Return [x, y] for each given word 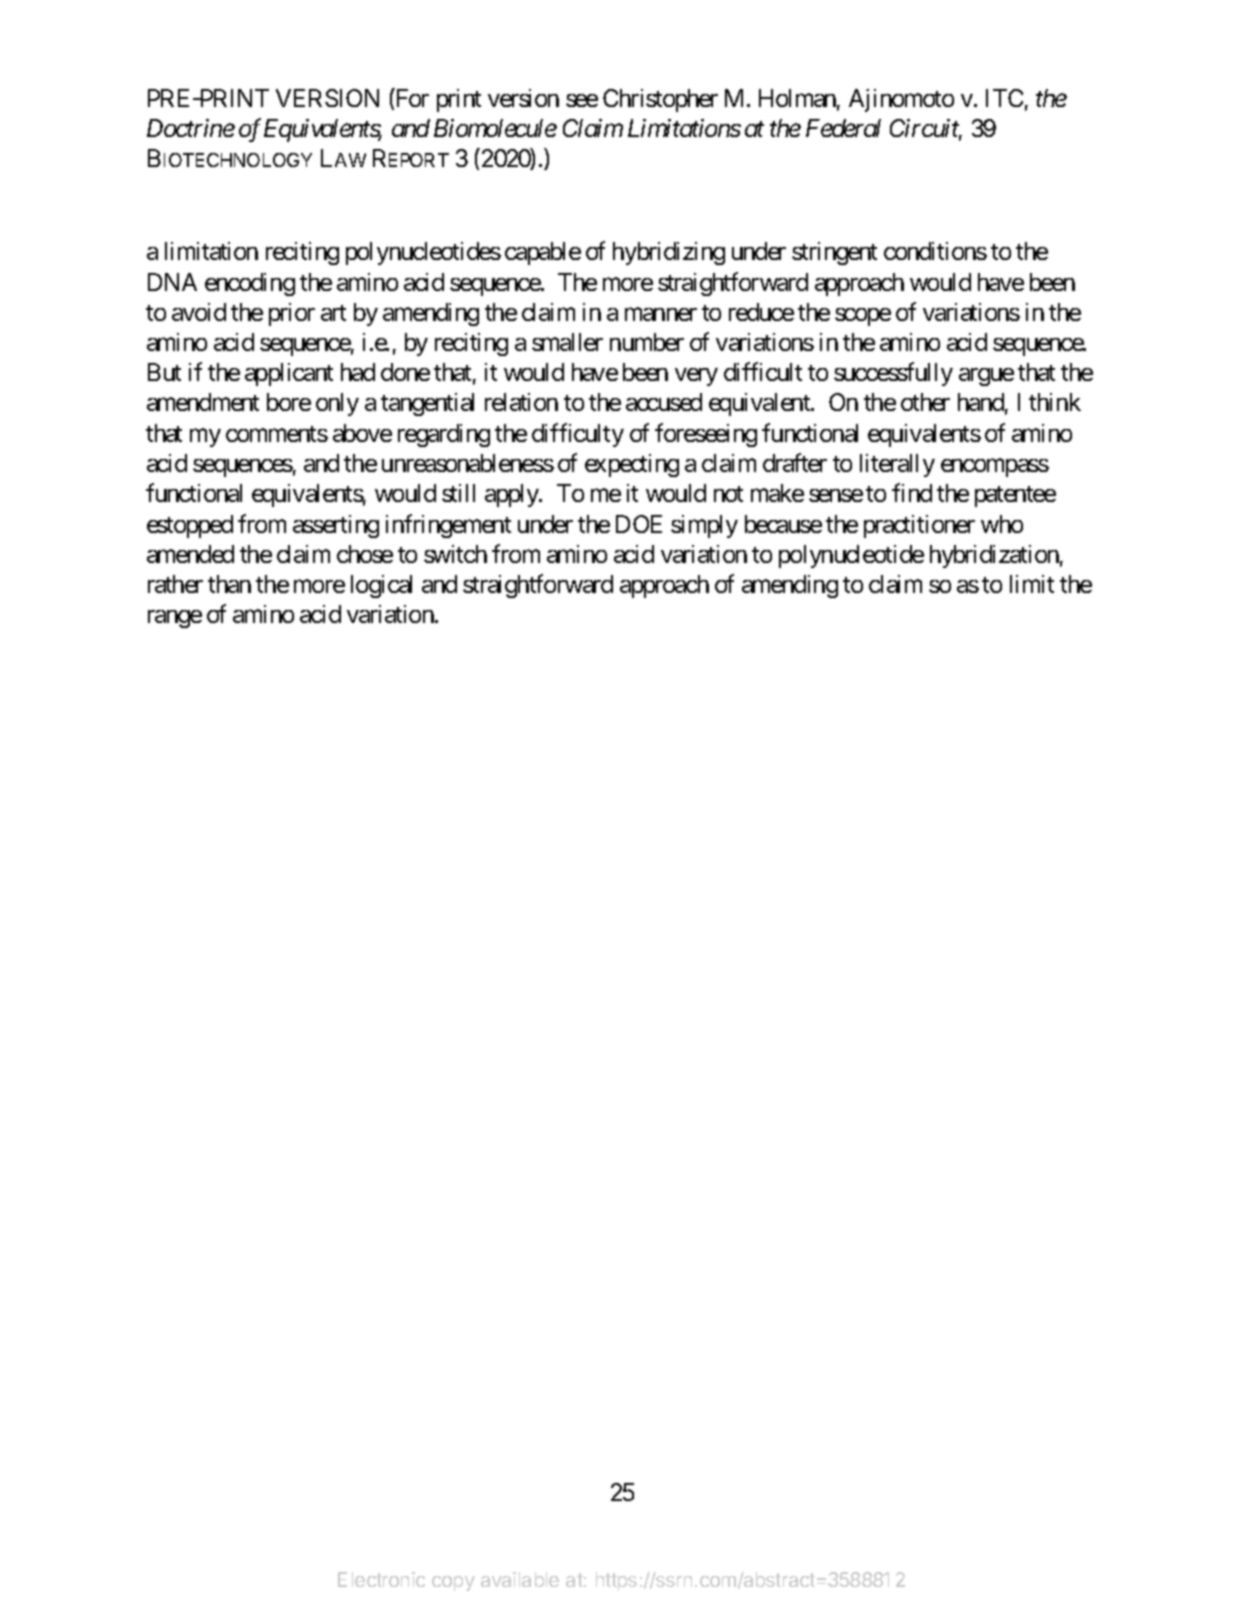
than [229, 584]
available [520, 1579]
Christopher [660, 100]
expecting [632, 465]
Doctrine [191, 128]
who [1002, 524]
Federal [843, 128]
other [925, 402]
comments [277, 434]
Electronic [381, 1579]
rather [175, 584]
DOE [639, 524]
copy [453, 1583]
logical [381, 586]
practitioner [919, 526]
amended [190, 554]
